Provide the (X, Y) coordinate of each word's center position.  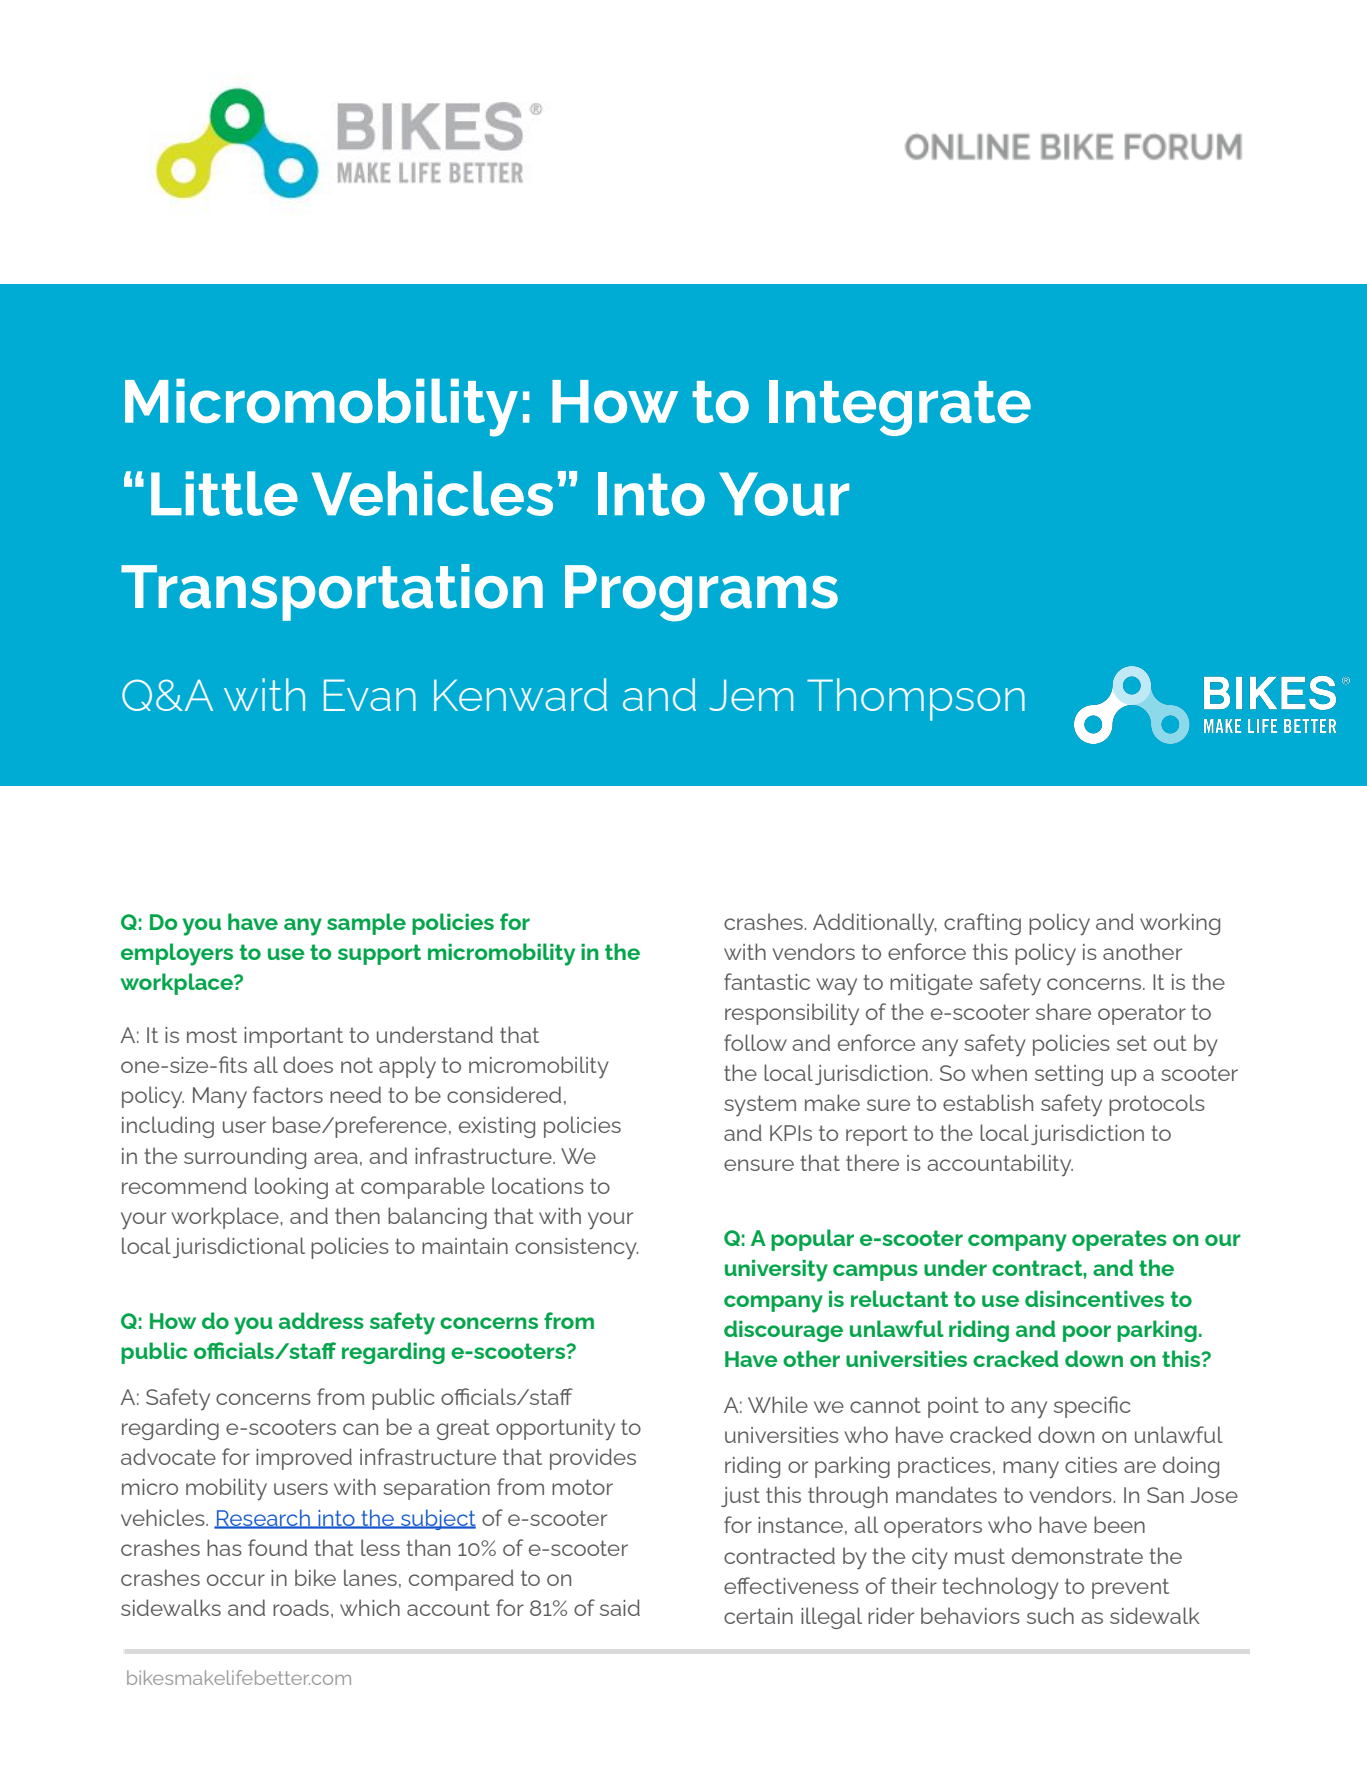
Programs (701, 593)
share (1063, 1011)
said (620, 1607)
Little (224, 493)
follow (755, 1042)
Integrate (900, 408)
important (293, 1037)
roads (301, 1607)
